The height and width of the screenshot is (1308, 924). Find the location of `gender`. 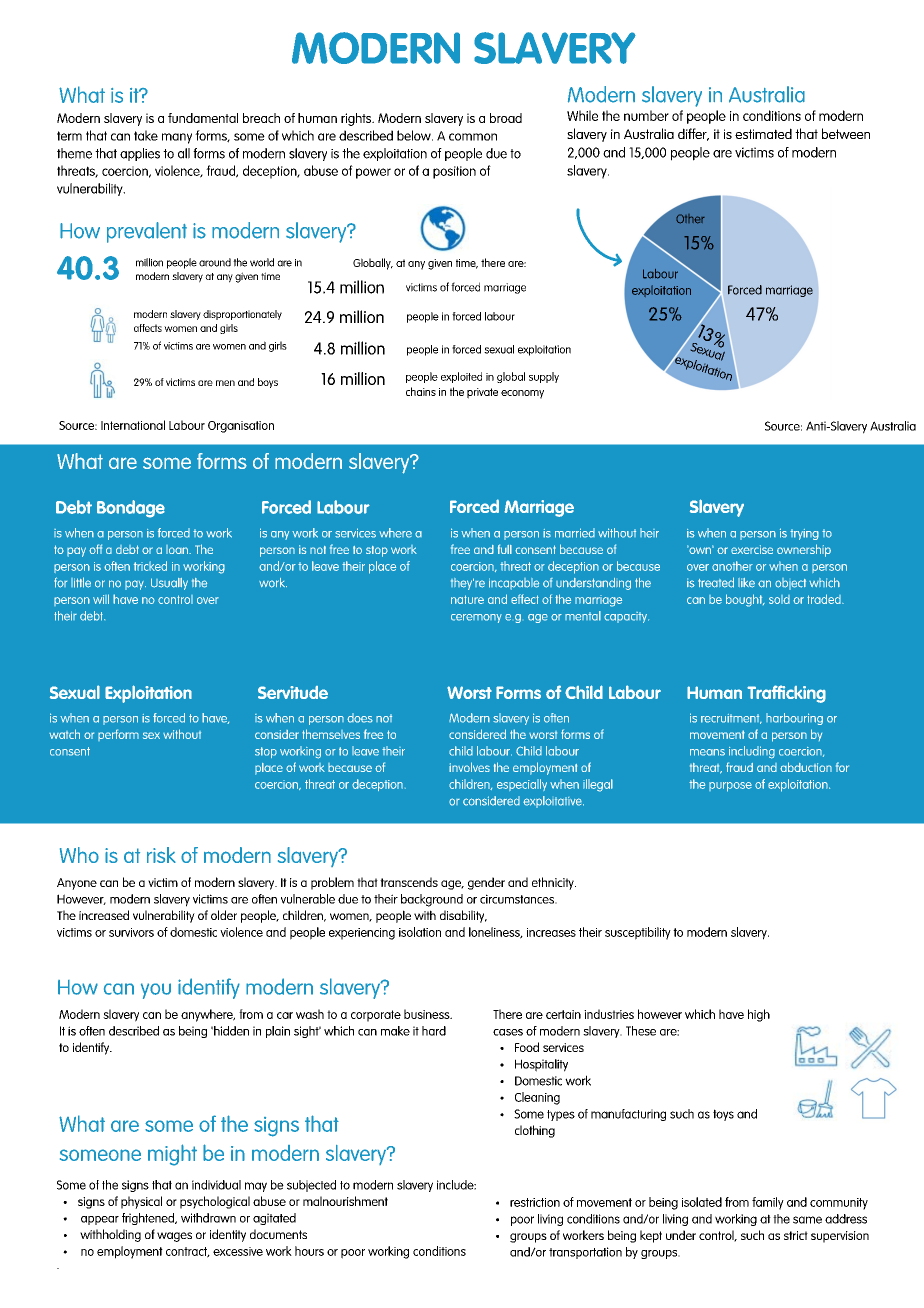

gender is located at coordinates (486, 883).
